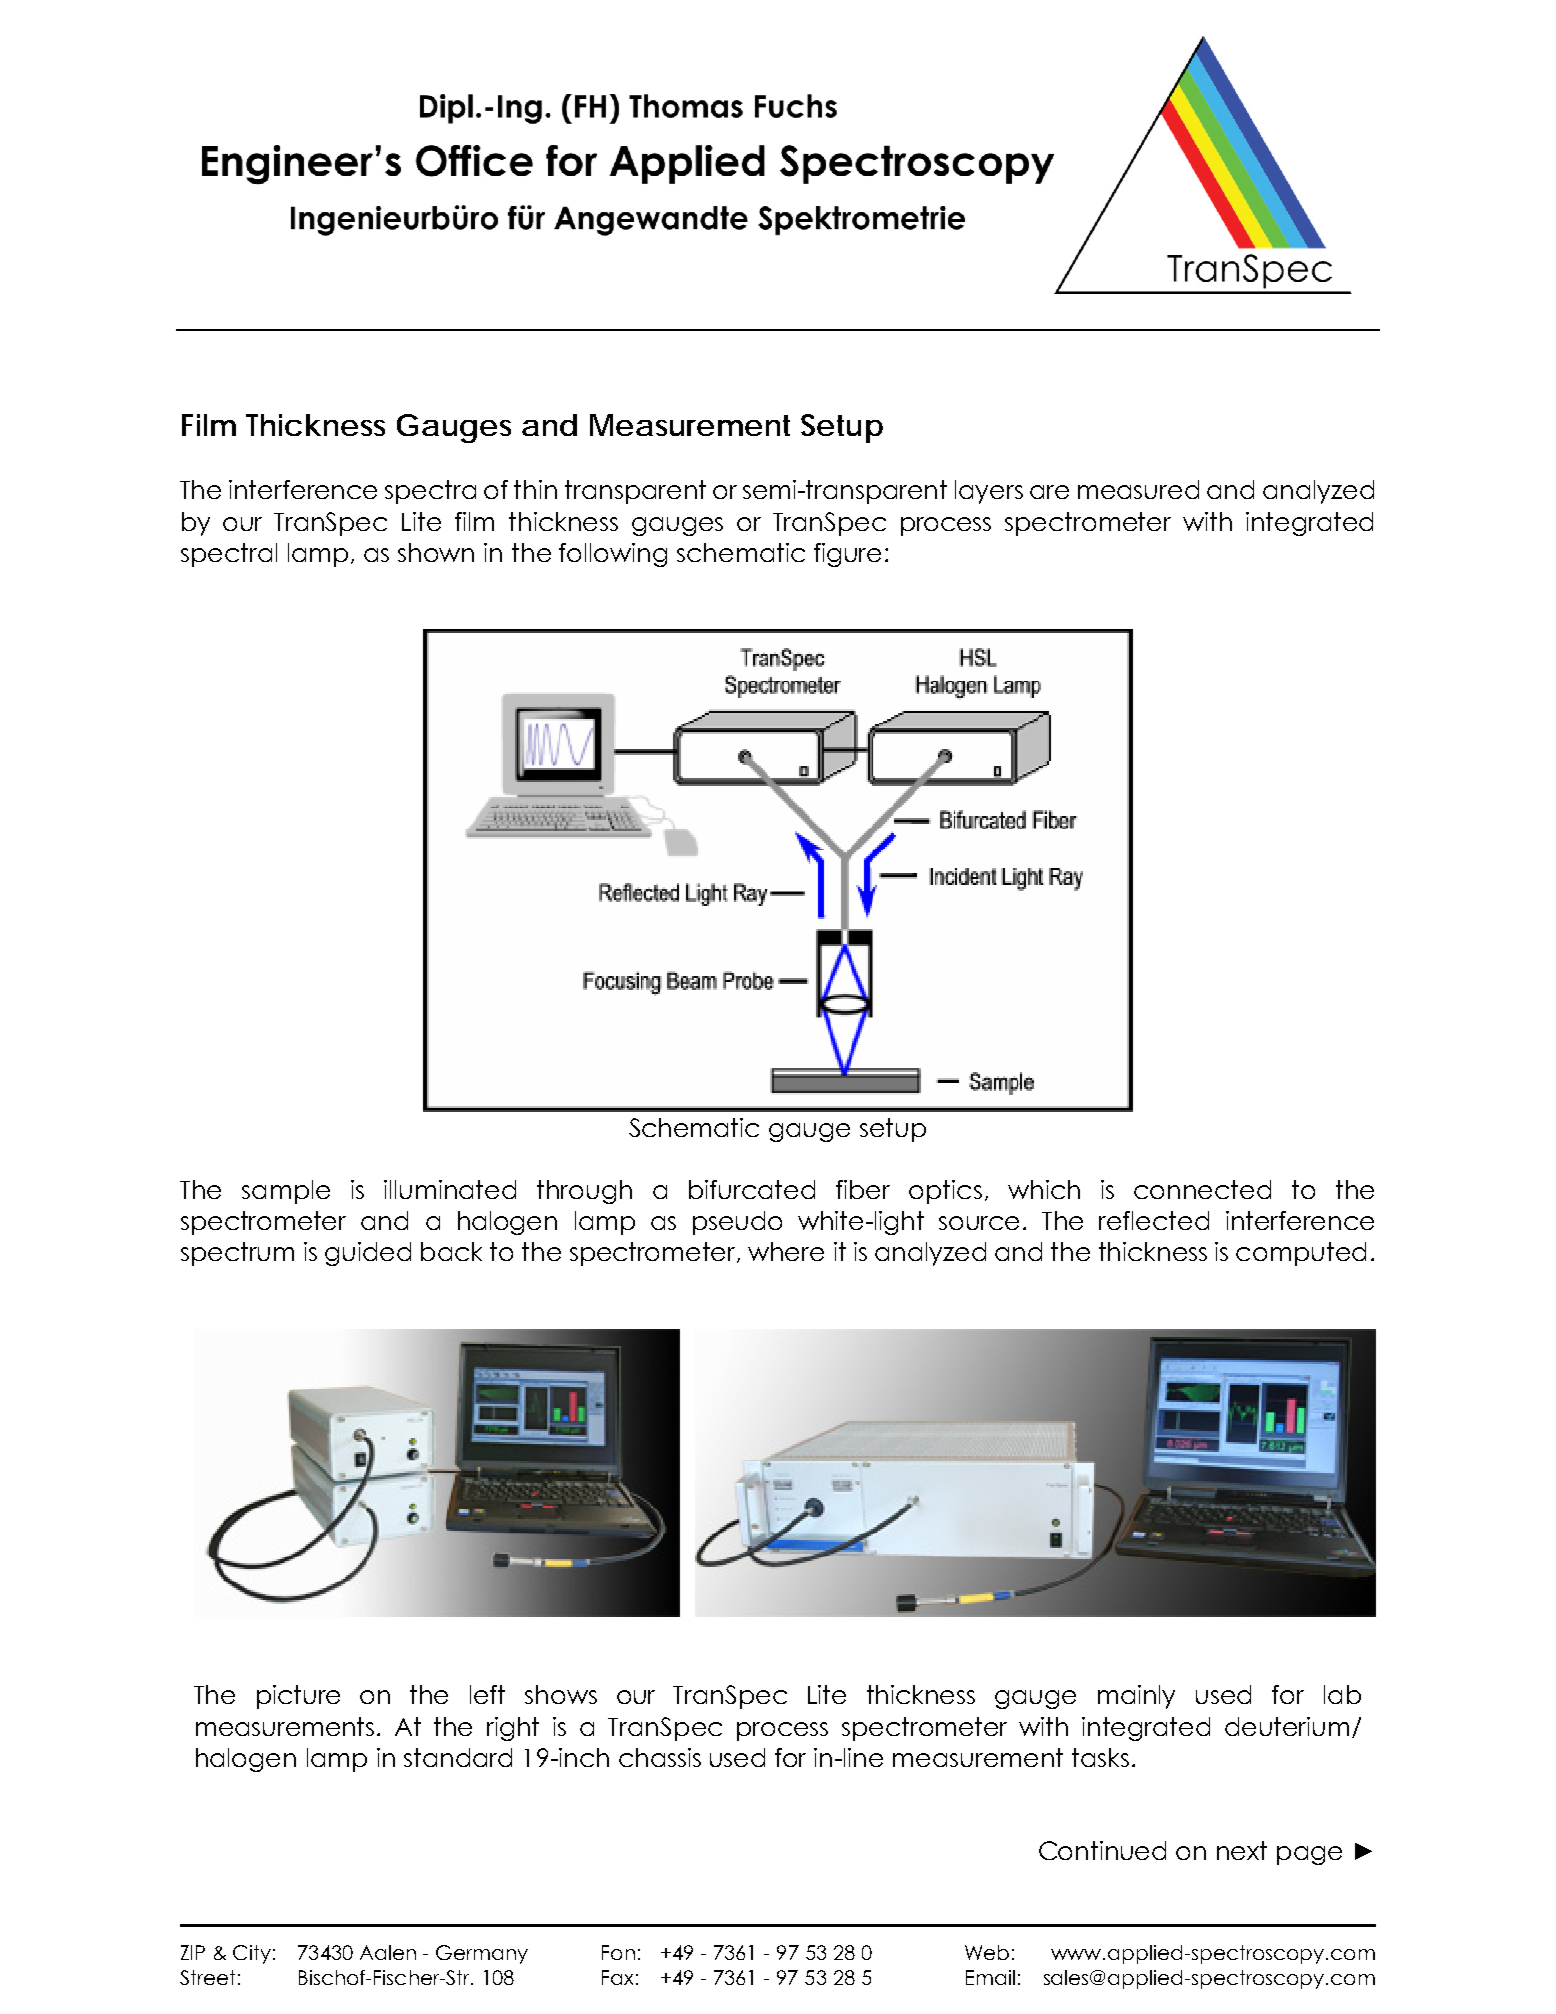 The height and width of the screenshot is (2014, 1556). I want to click on connected, so click(1202, 1189).
